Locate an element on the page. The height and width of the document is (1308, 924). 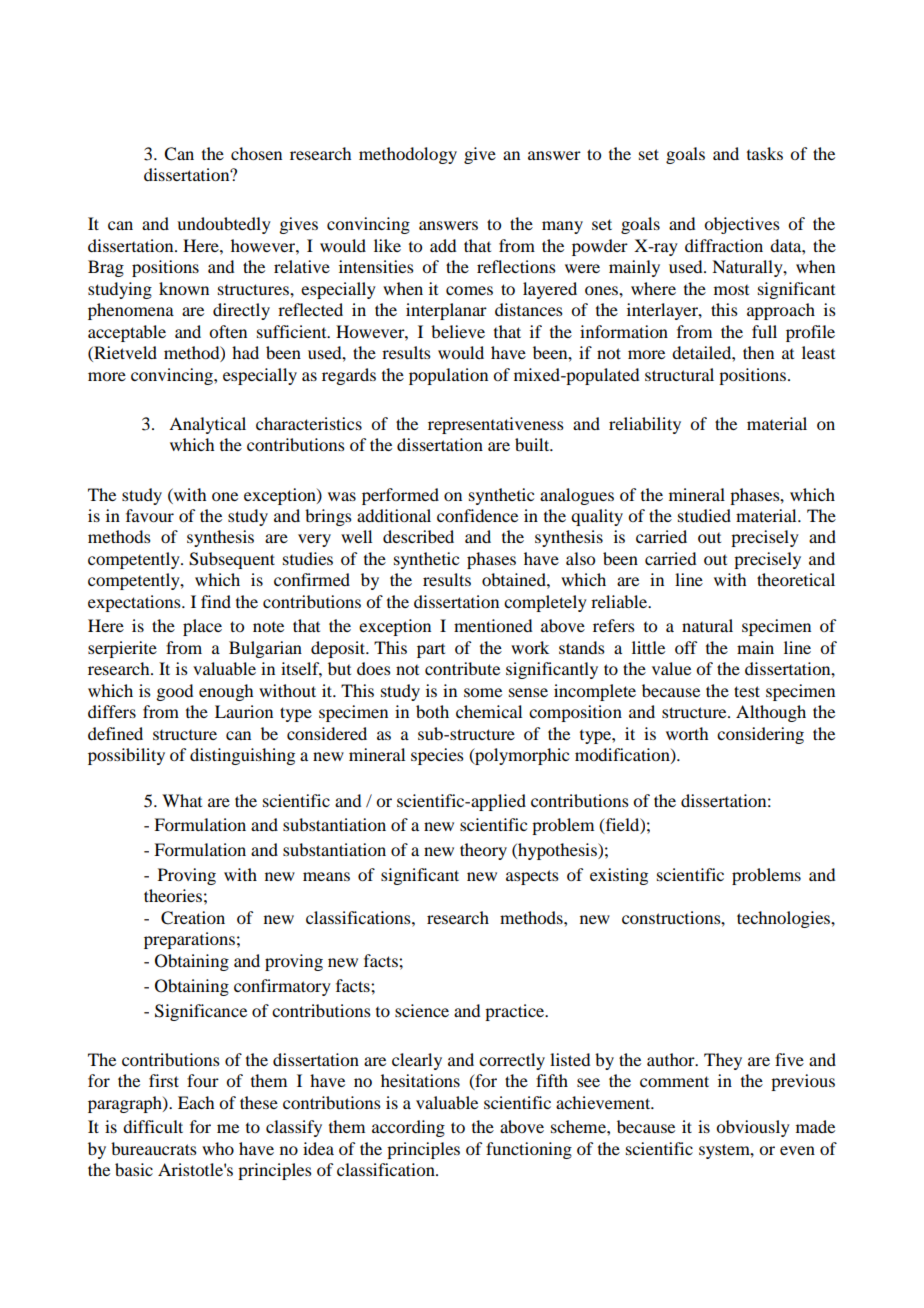
considering is located at coordinates (760, 735).
